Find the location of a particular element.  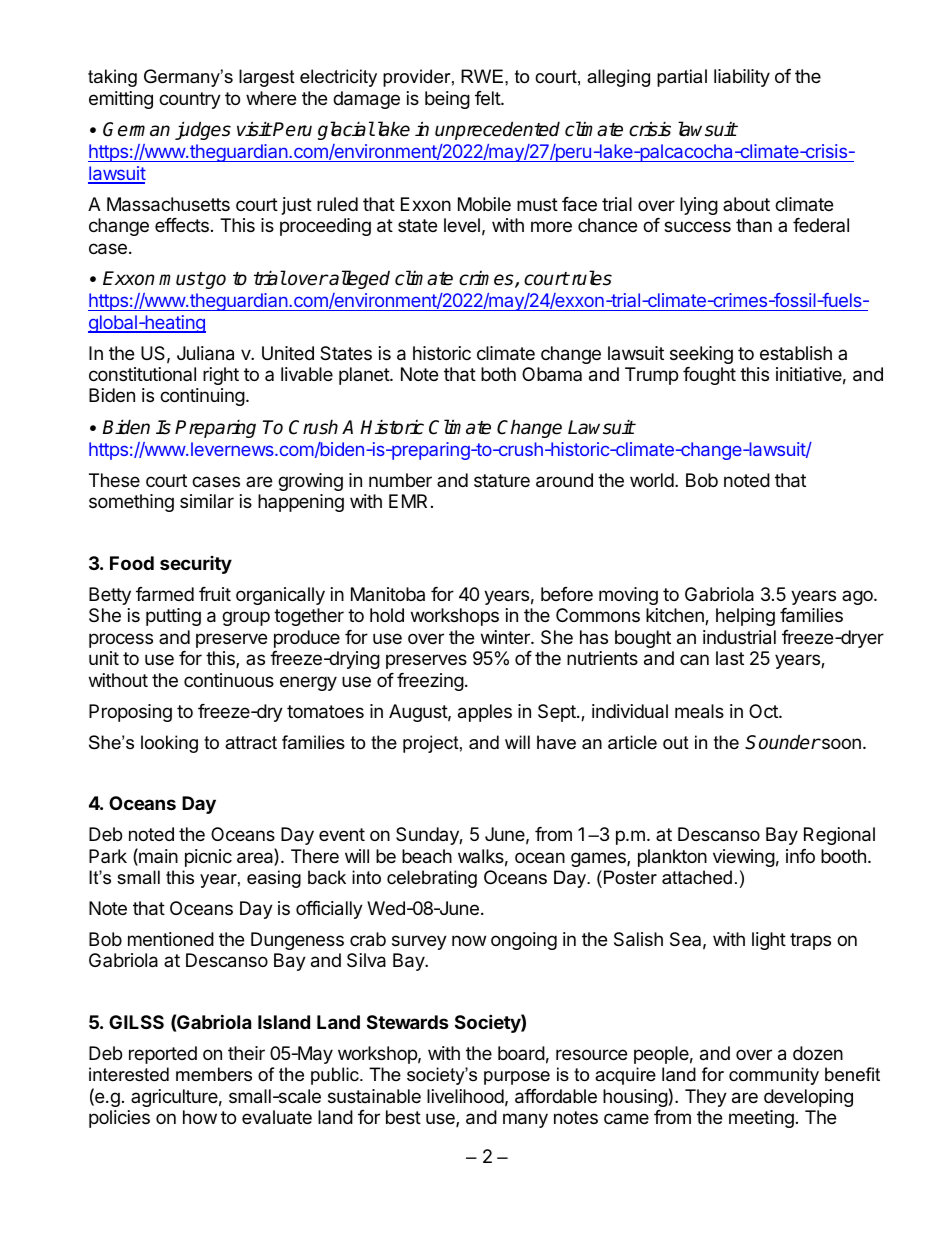

winter is located at coordinates (506, 637).
